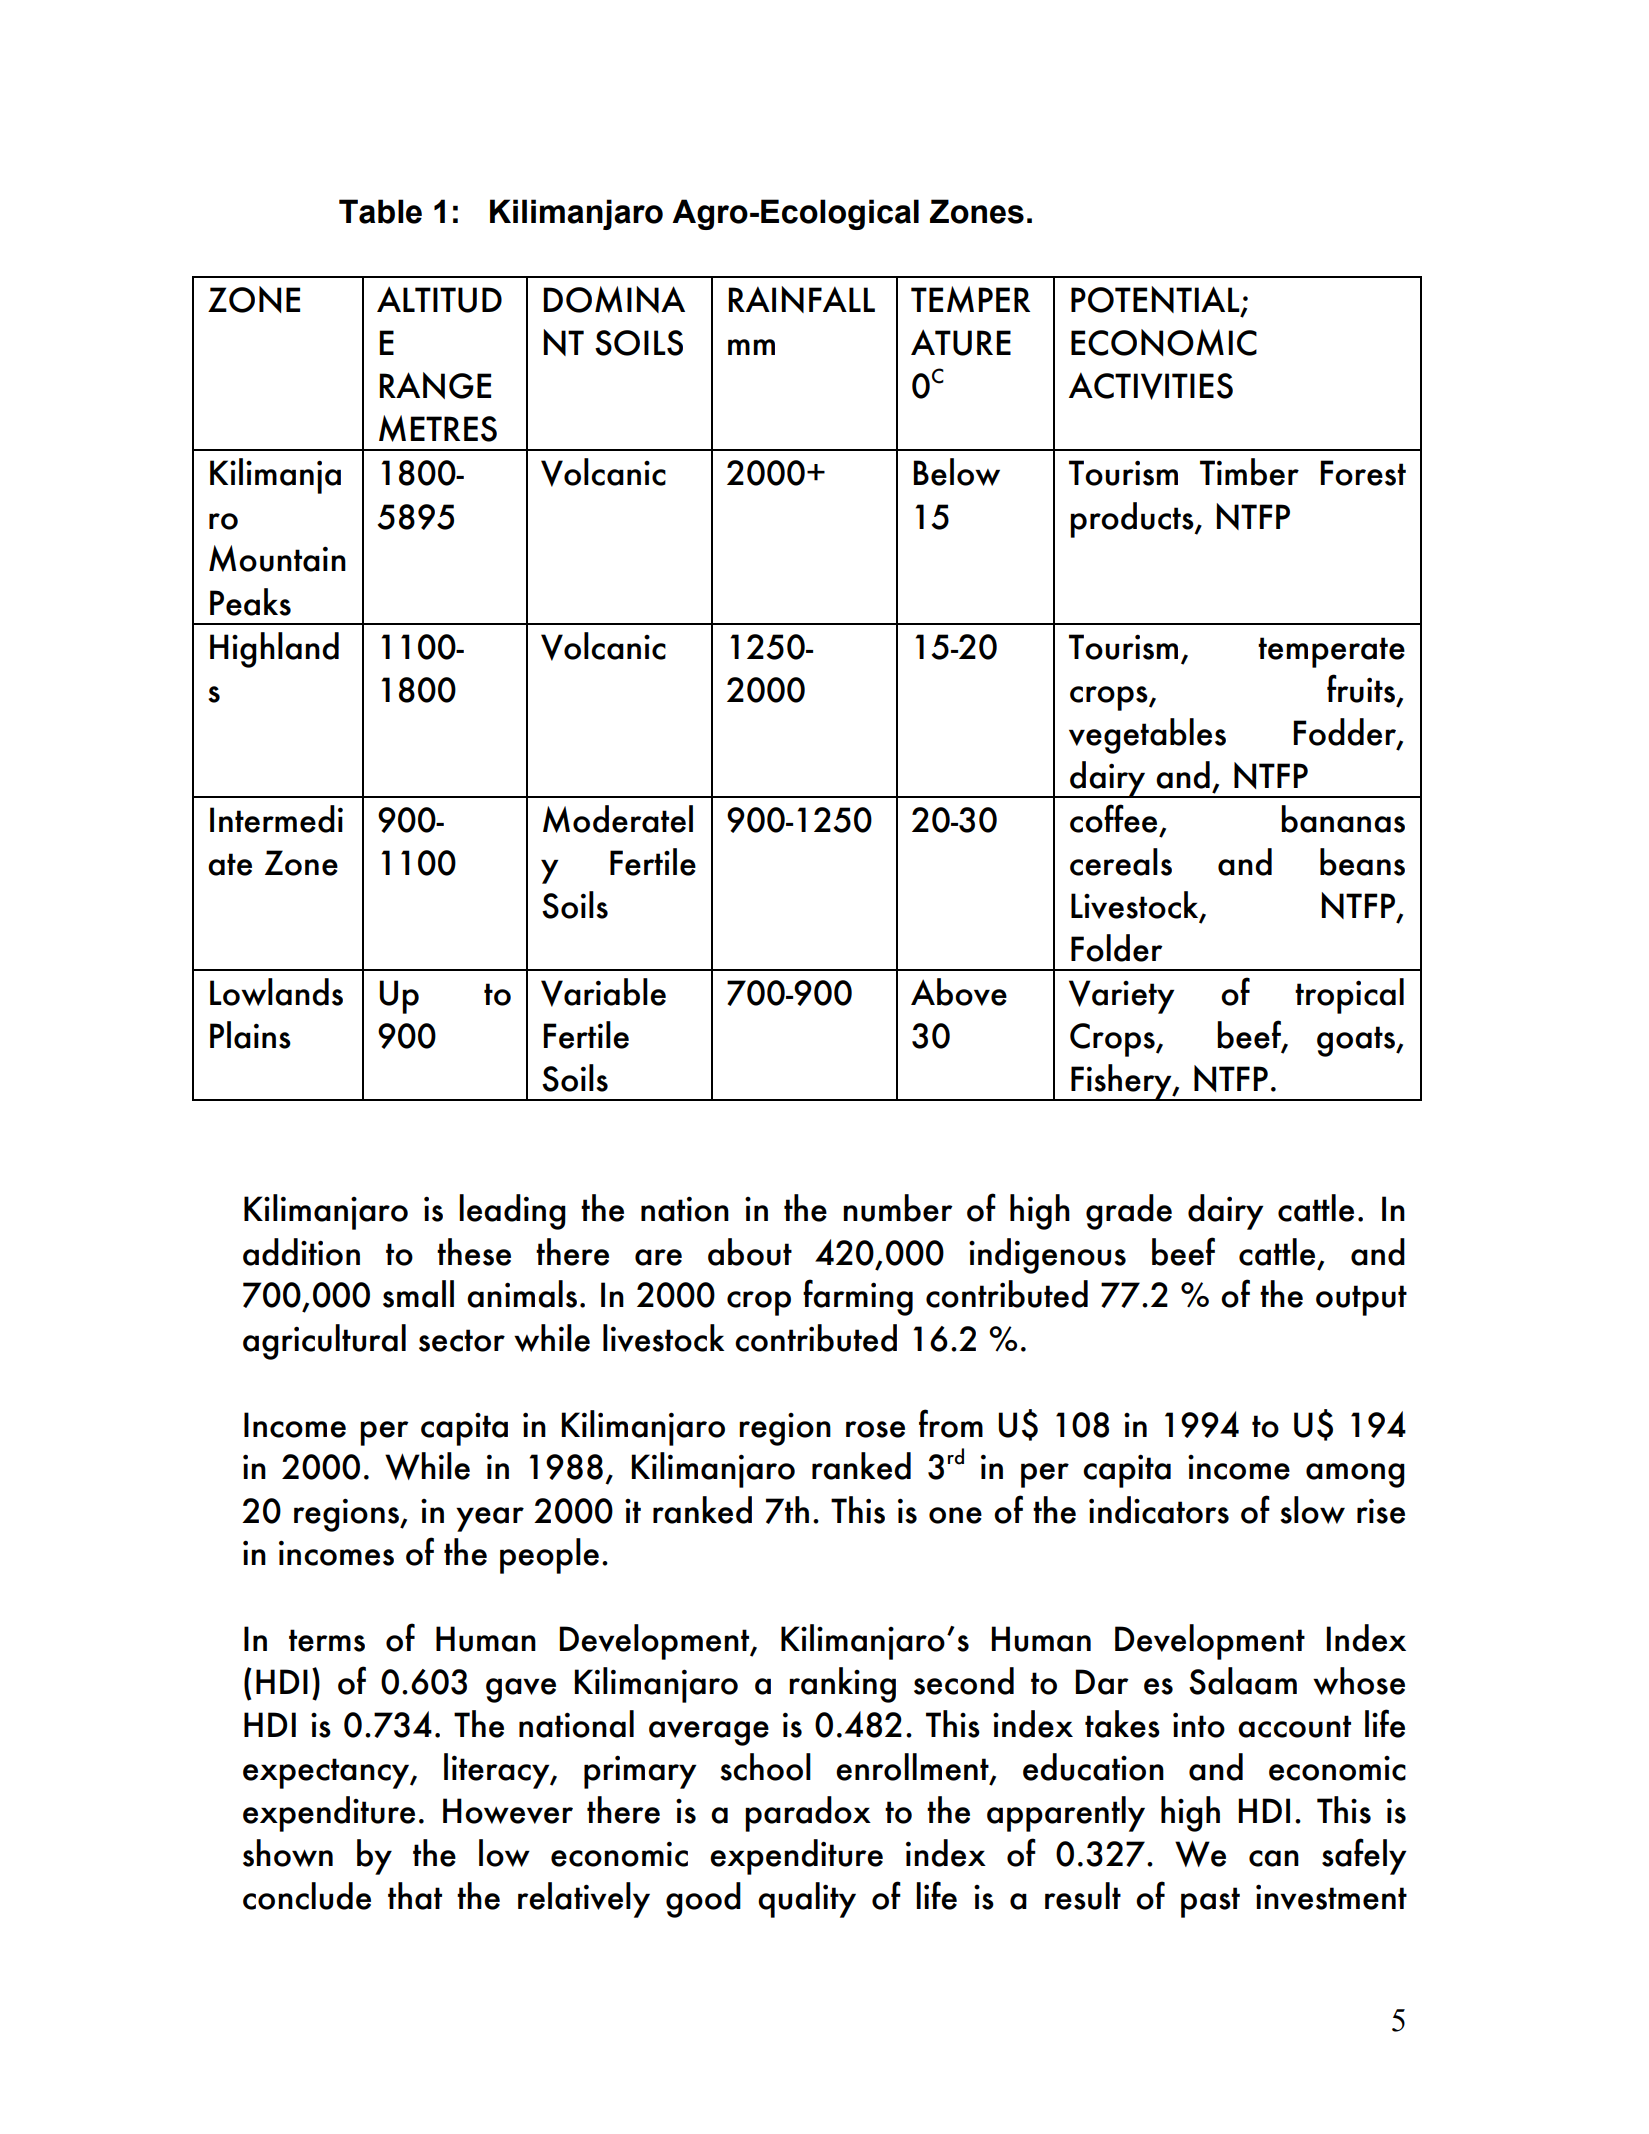 The width and height of the screenshot is (1649, 2134). Describe the element at coordinates (1121, 1082) in the screenshot. I see `Fishery` at that location.
